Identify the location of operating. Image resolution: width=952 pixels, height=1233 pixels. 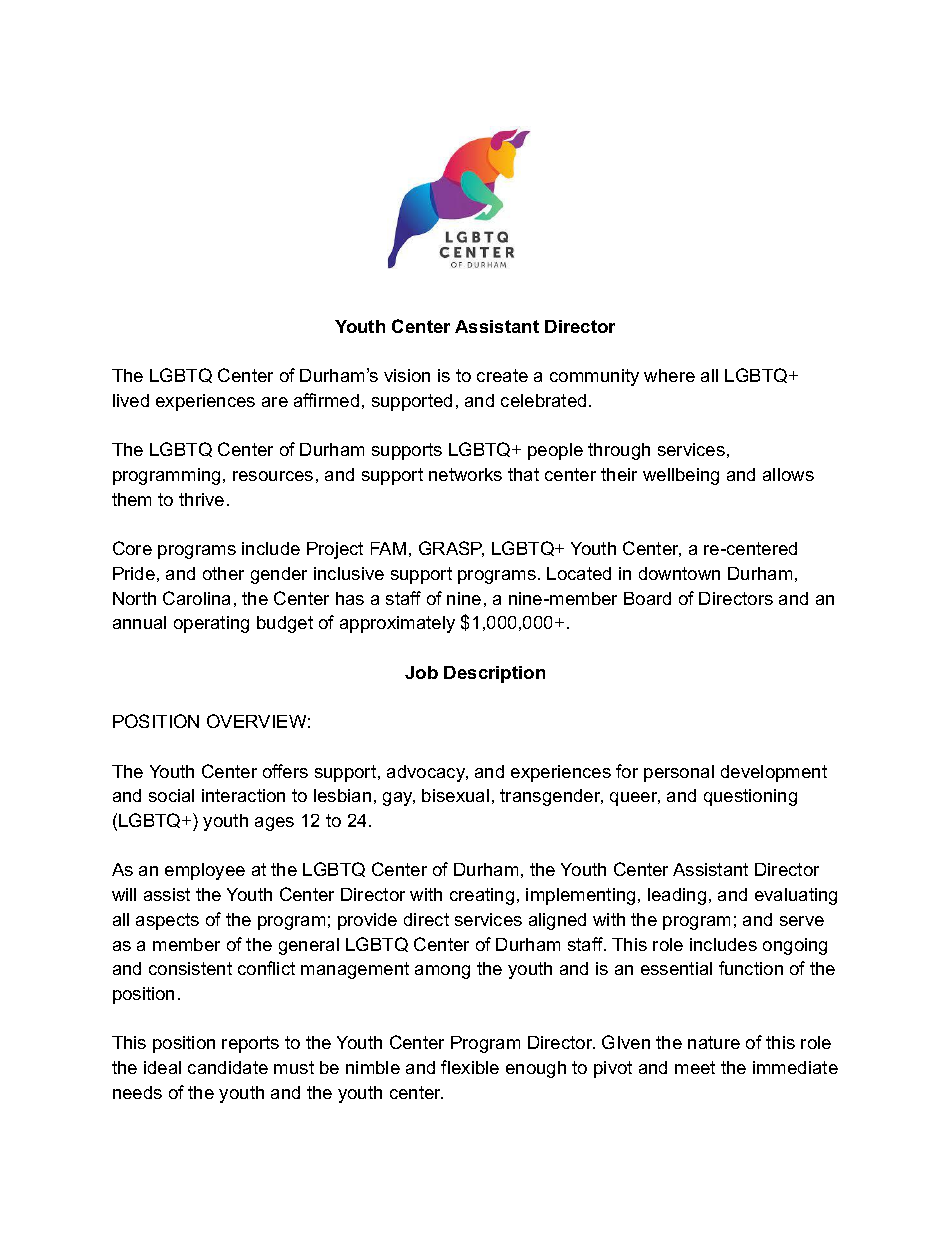
(211, 624).
